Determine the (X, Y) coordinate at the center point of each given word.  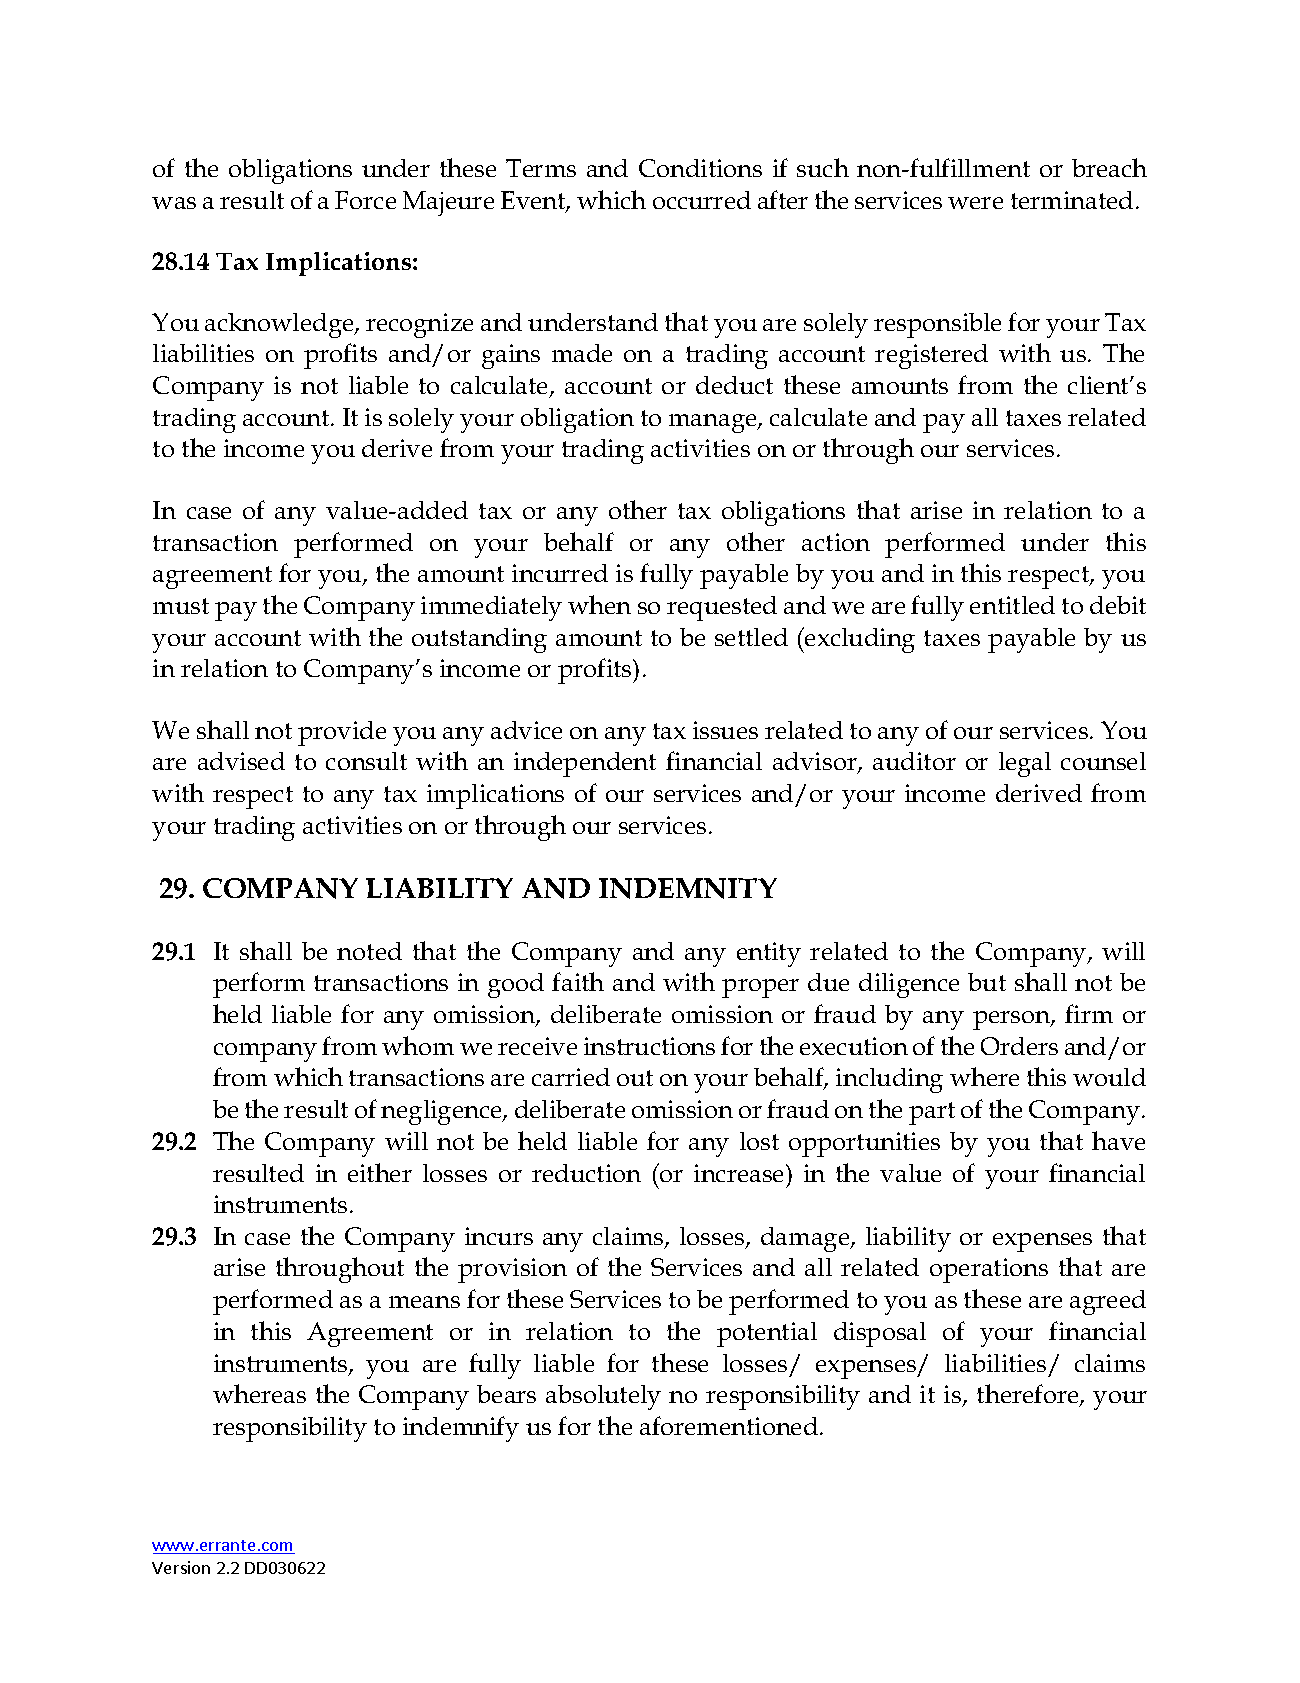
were (975, 203)
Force (365, 200)
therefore (1029, 1395)
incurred (560, 573)
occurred (702, 200)
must (181, 606)
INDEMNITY (688, 888)
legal (1025, 764)
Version (181, 1567)
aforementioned (729, 1425)
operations (989, 1270)
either (380, 1172)
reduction (586, 1173)
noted (369, 951)
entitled (1012, 605)
